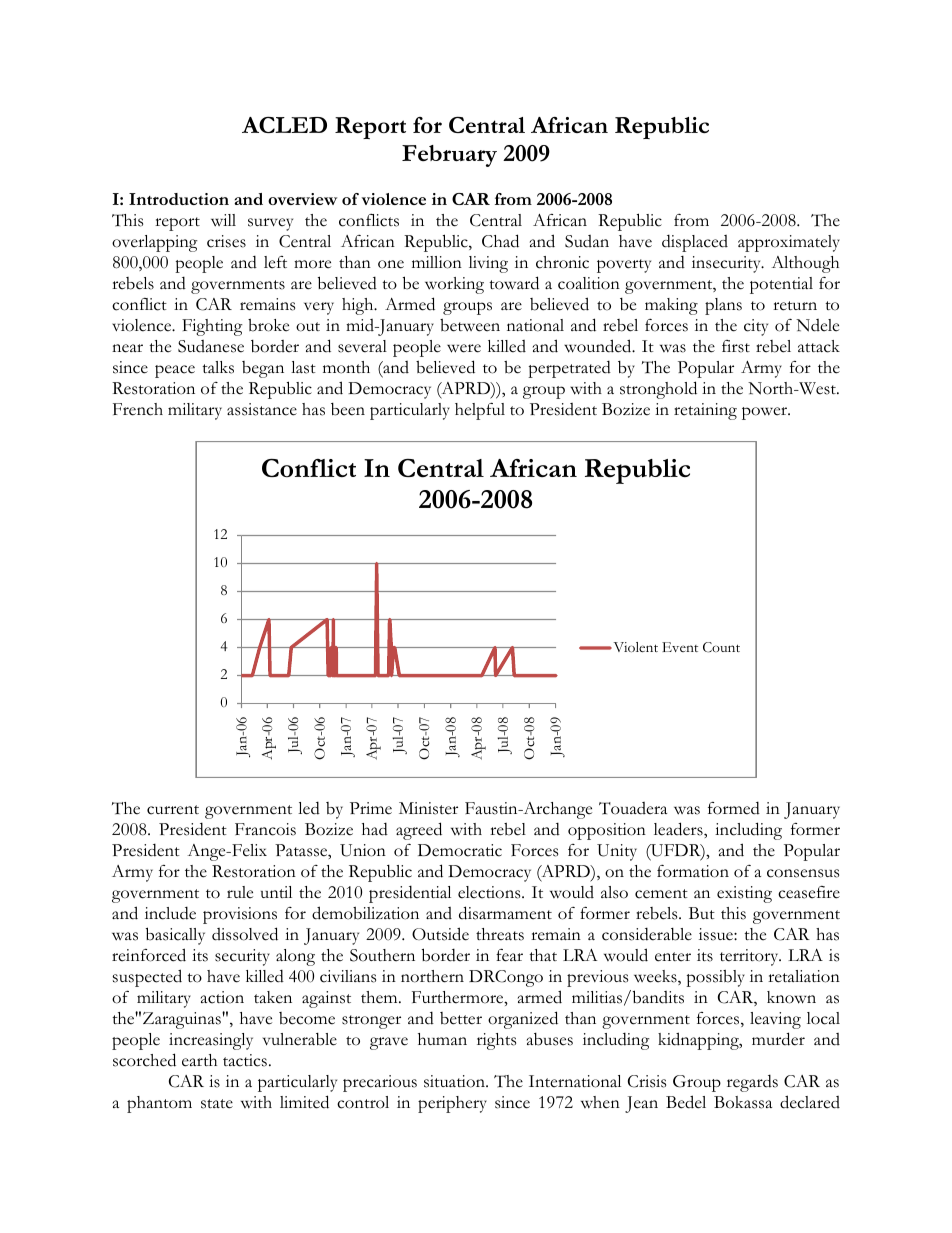  Describe the element at coordinates (721, 647) in the document. I see `Count` at that location.
